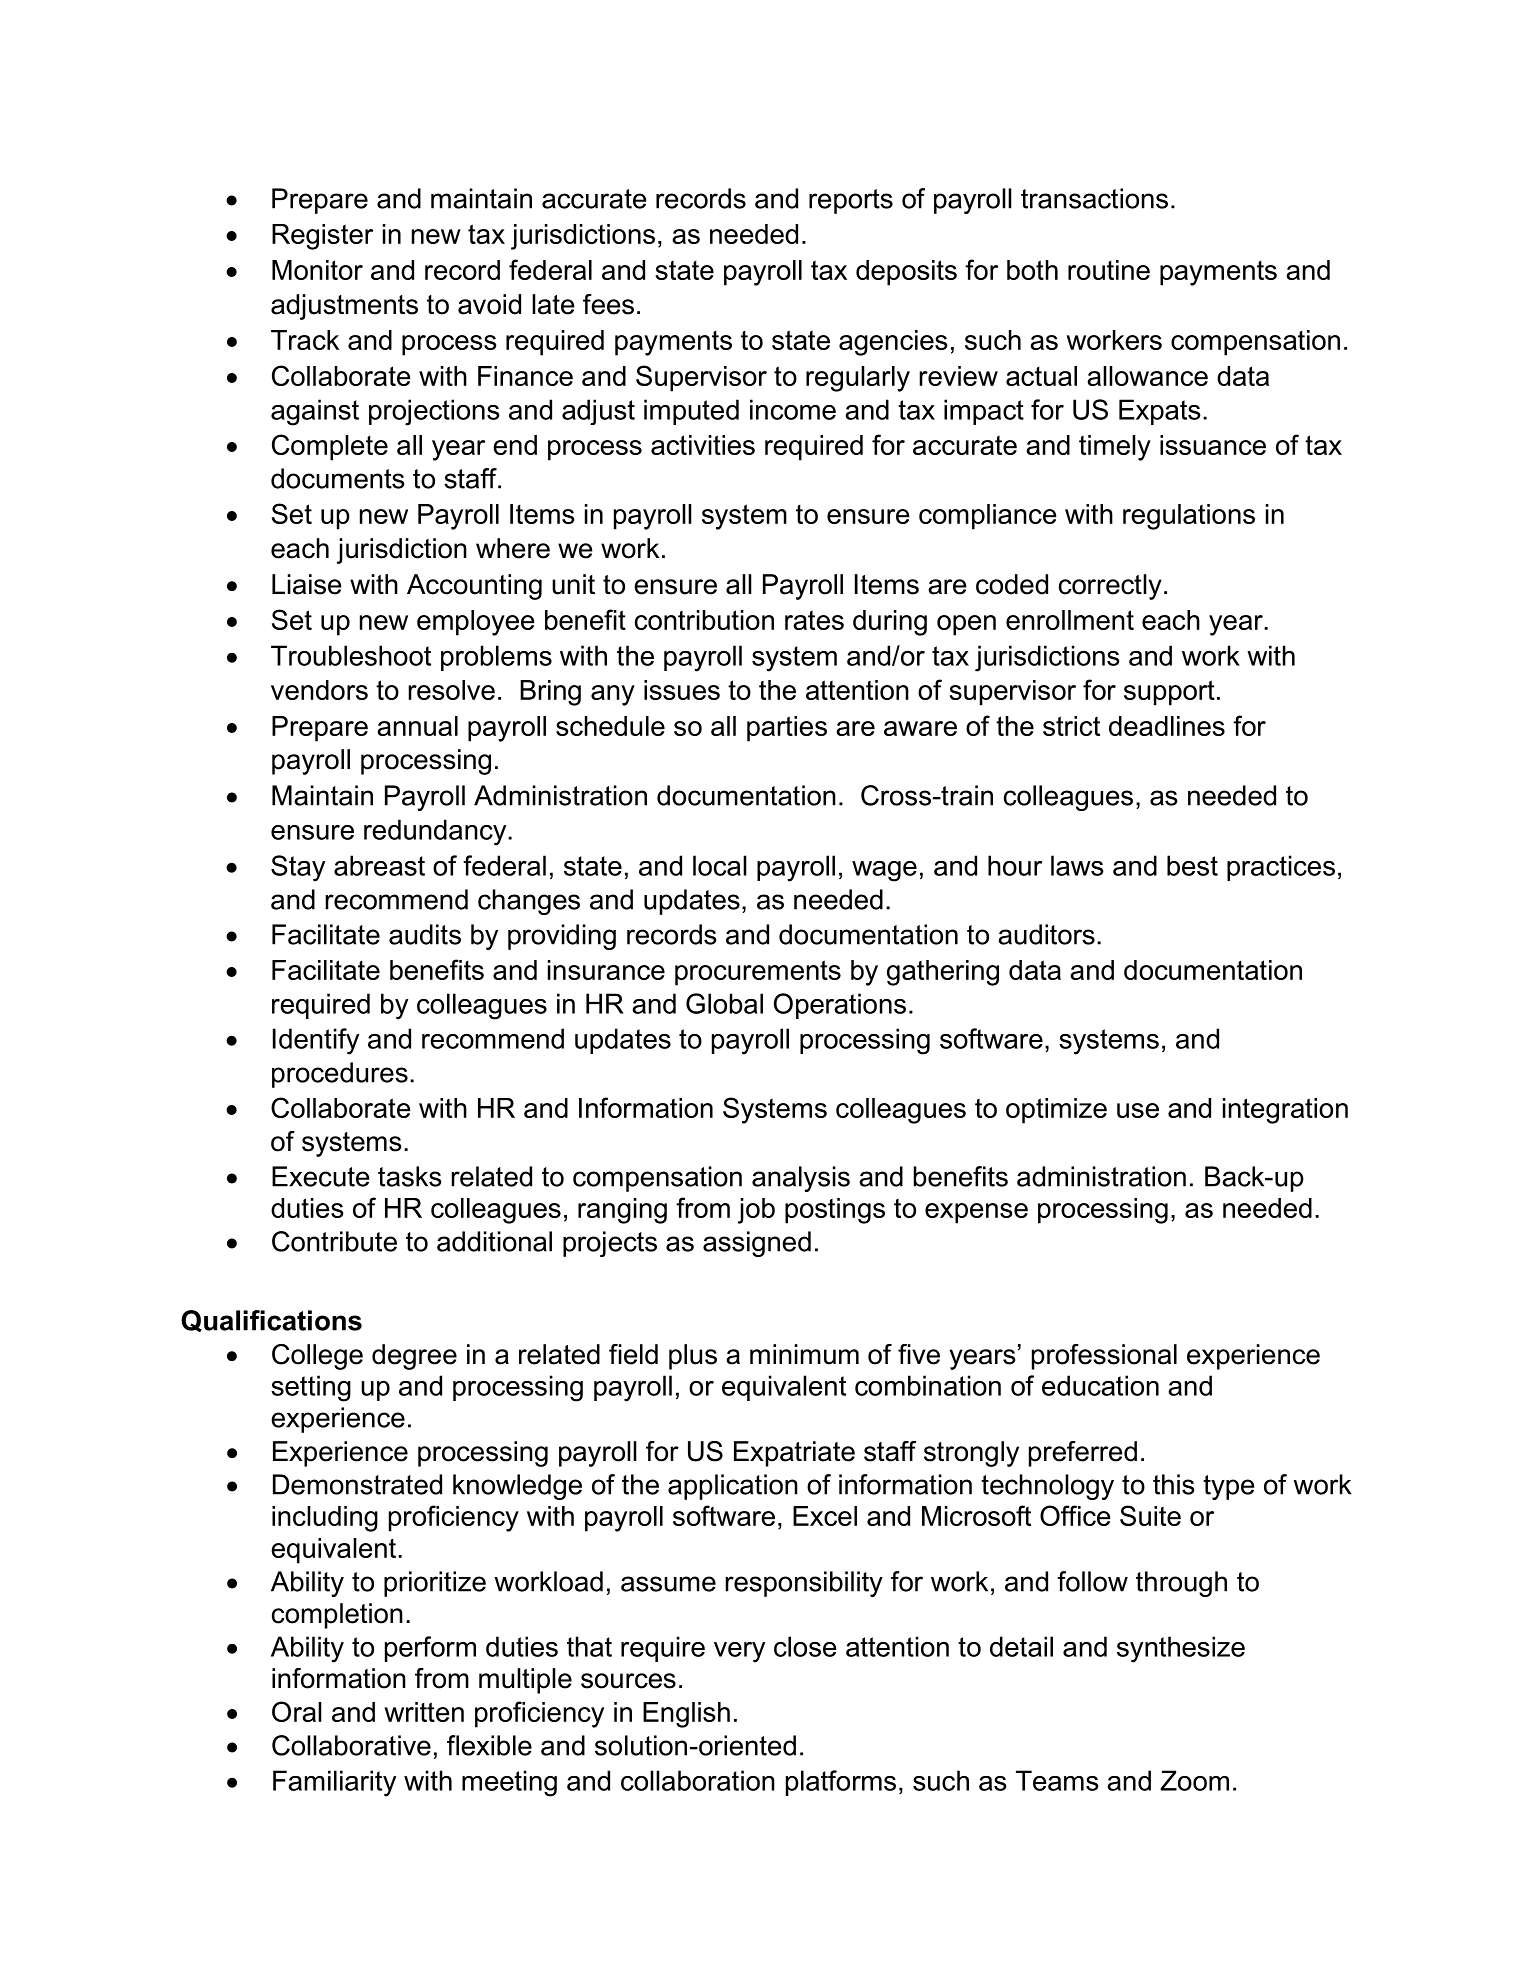 The image size is (1532, 1983). Describe the element at coordinates (425, 934) in the screenshot. I see `audits` at that location.
